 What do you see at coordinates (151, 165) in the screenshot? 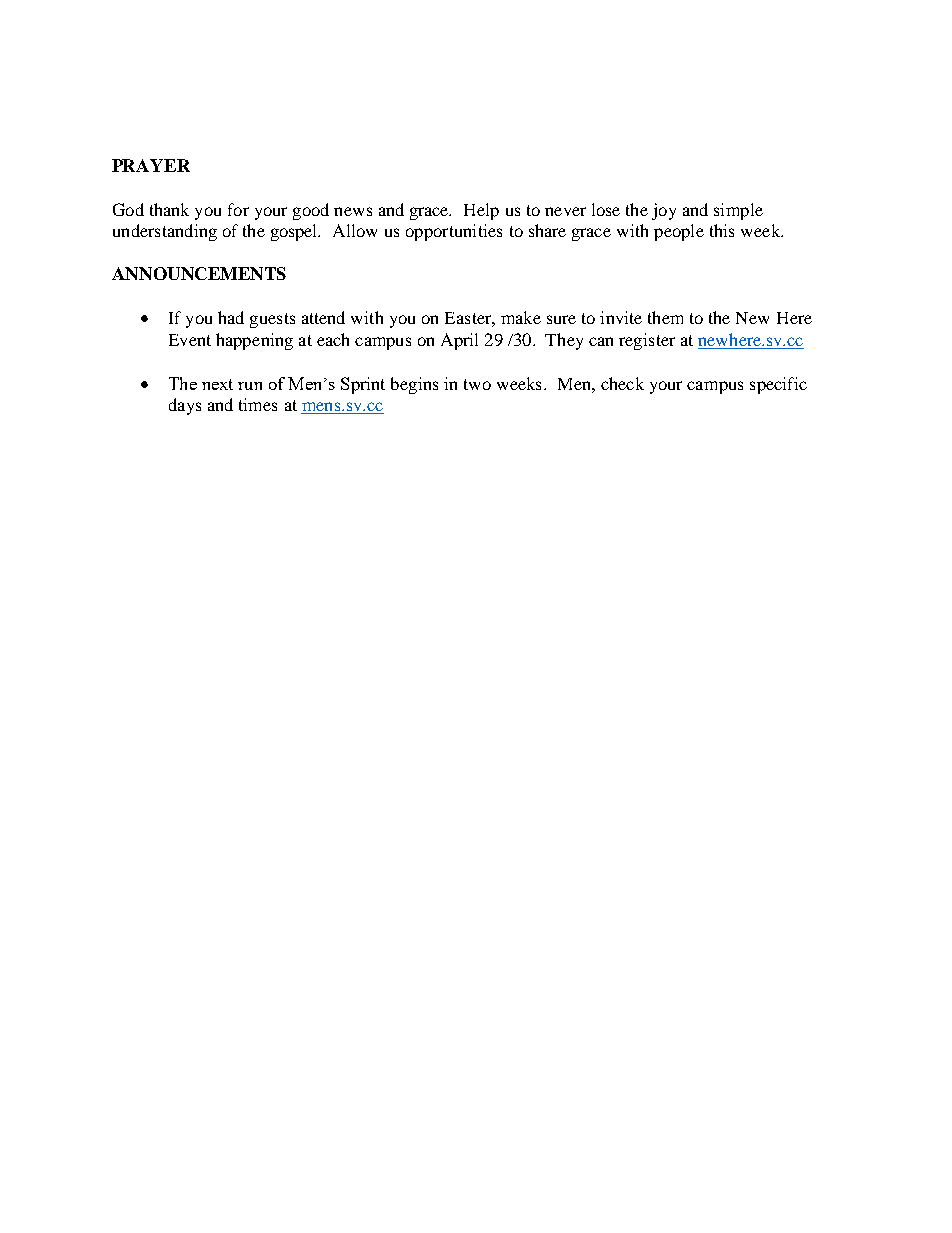
I see `PRAYER` at bounding box center [151, 165].
